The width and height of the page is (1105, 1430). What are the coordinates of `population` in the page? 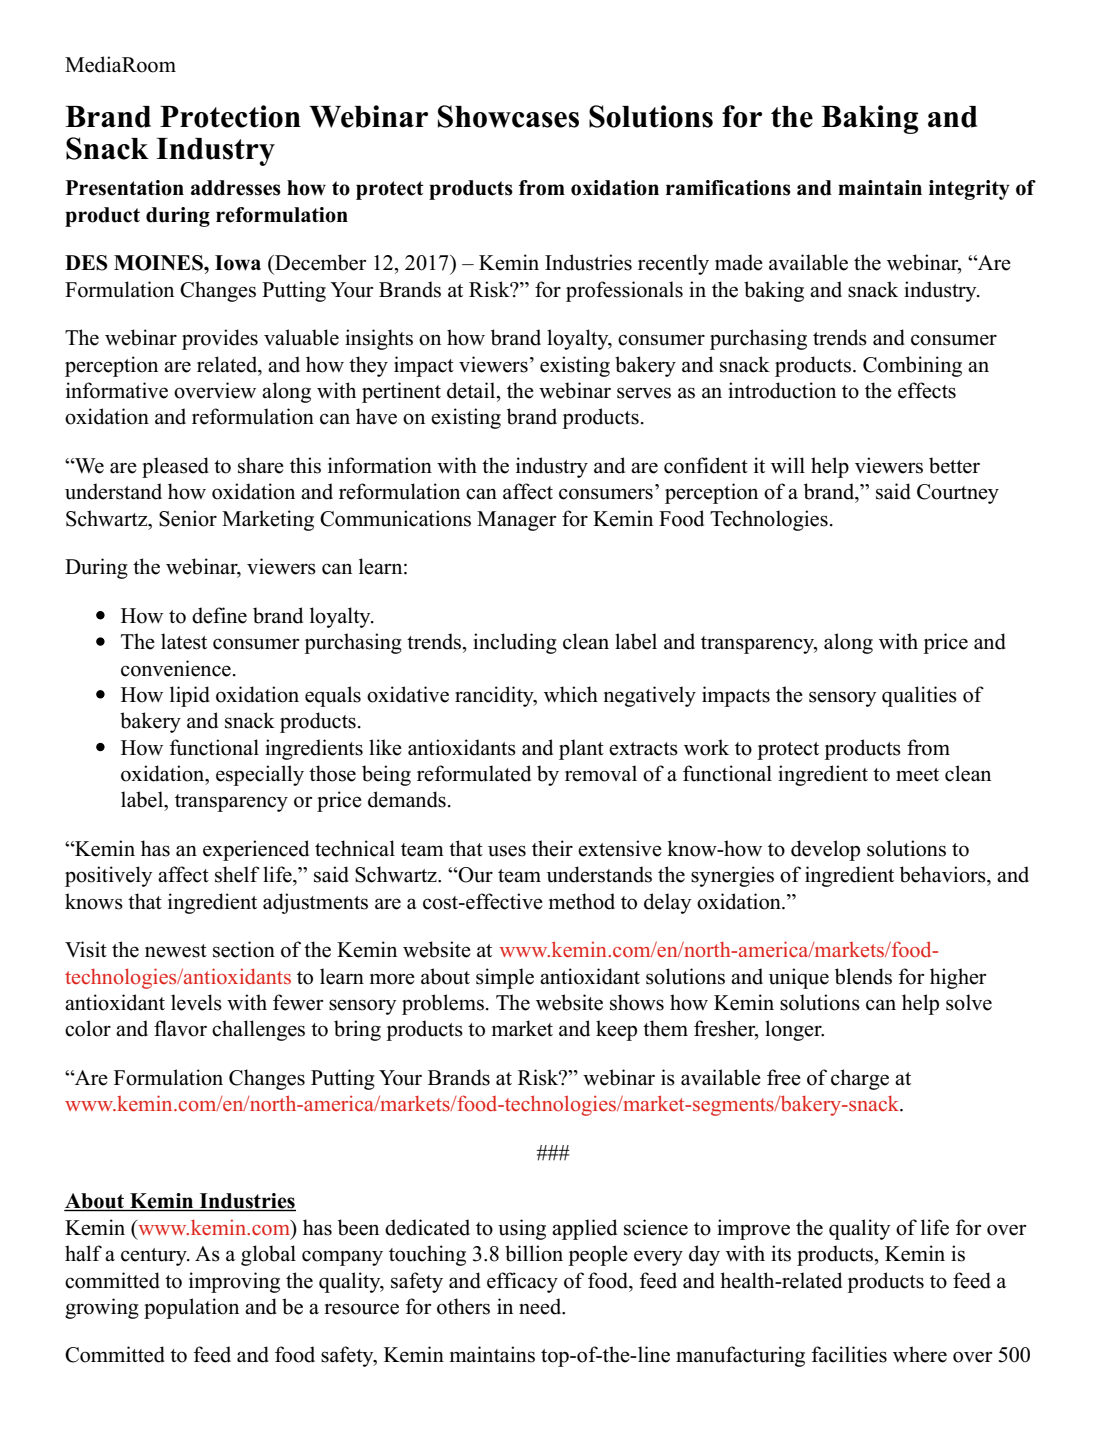 It's located at (191, 1308).
